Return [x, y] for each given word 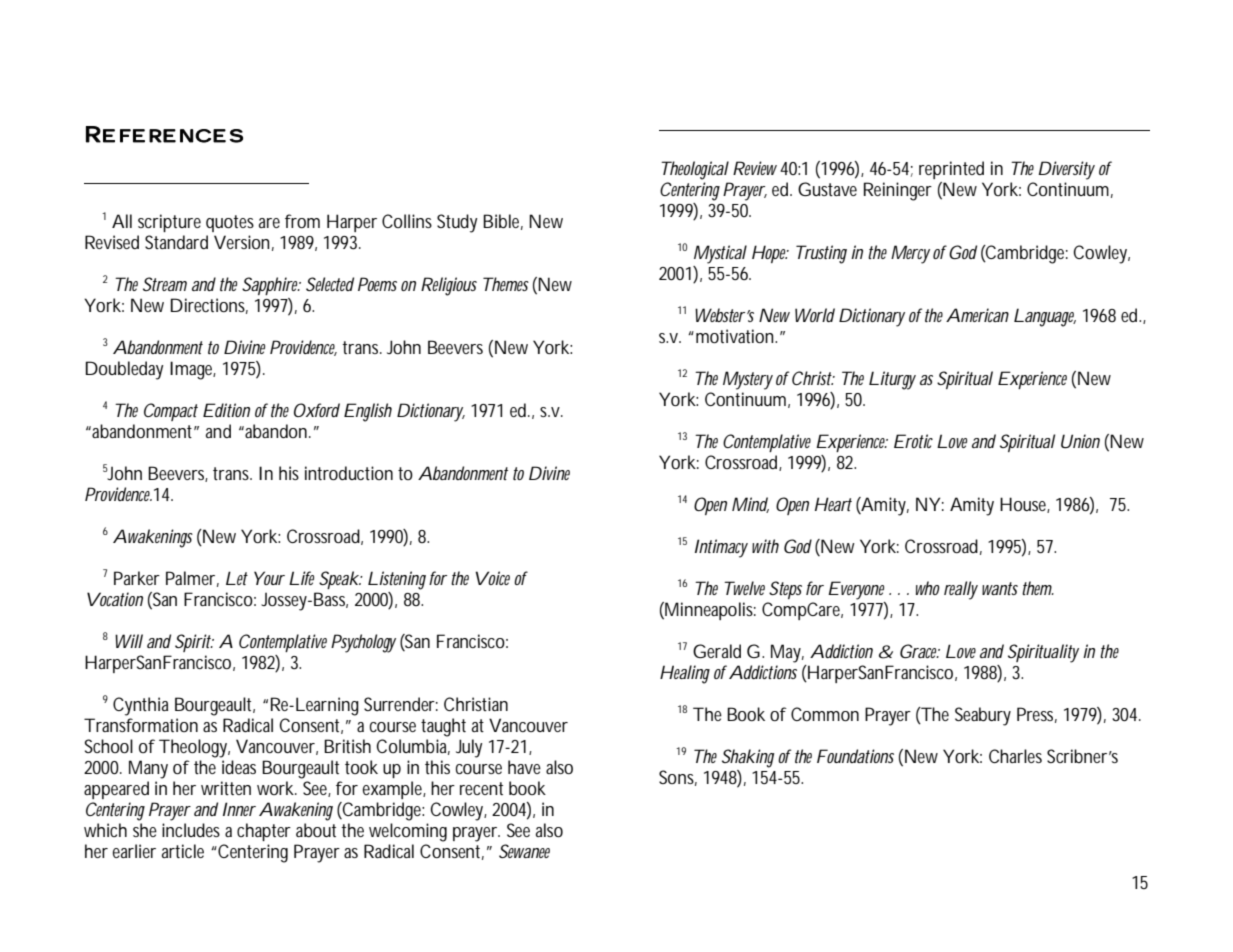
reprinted [951, 170]
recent [481, 788]
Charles [1015, 756]
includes [191, 830]
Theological [695, 170]
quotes [230, 223]
